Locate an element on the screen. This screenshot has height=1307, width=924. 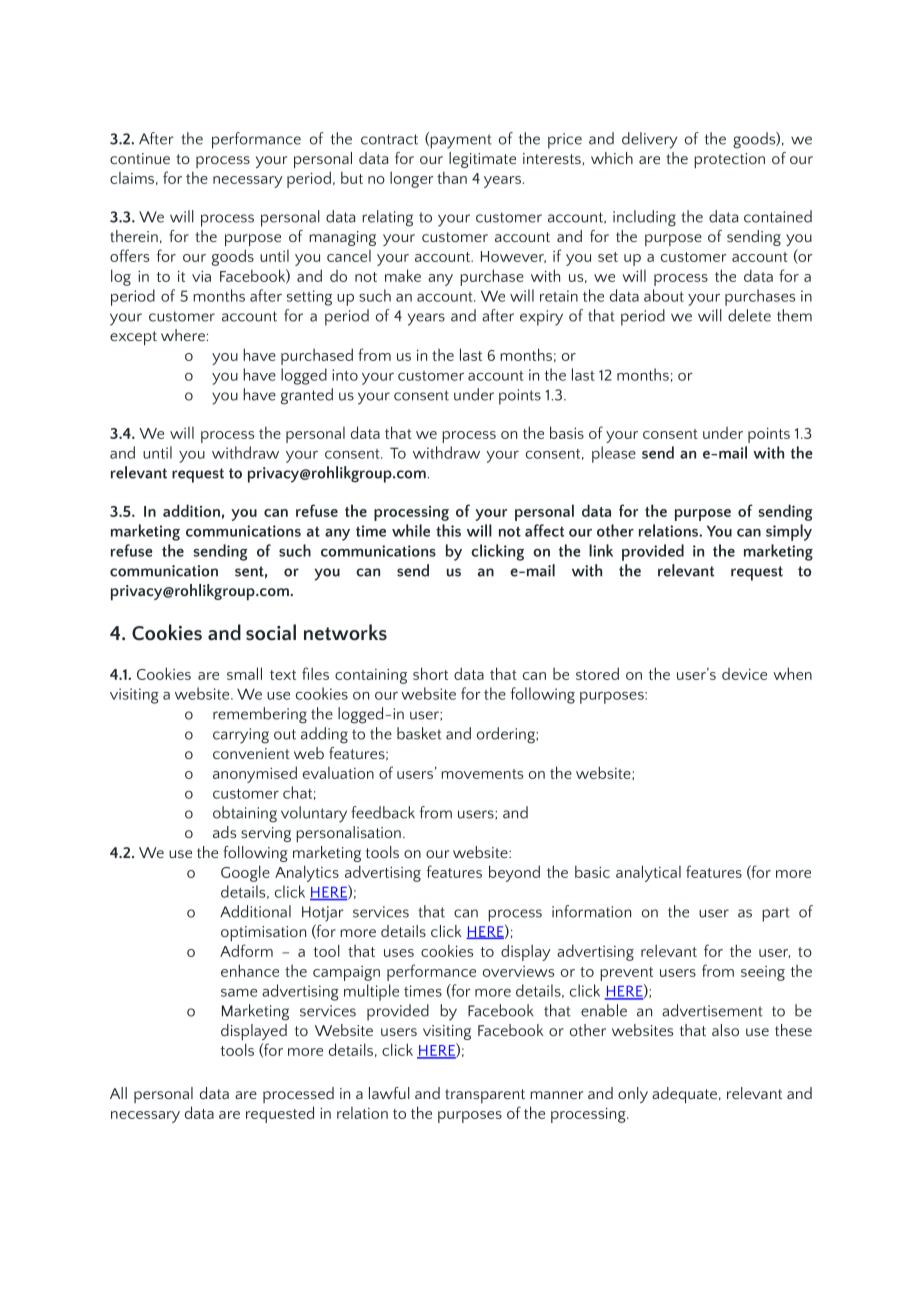
protection is located at coordinates (729, 160).
